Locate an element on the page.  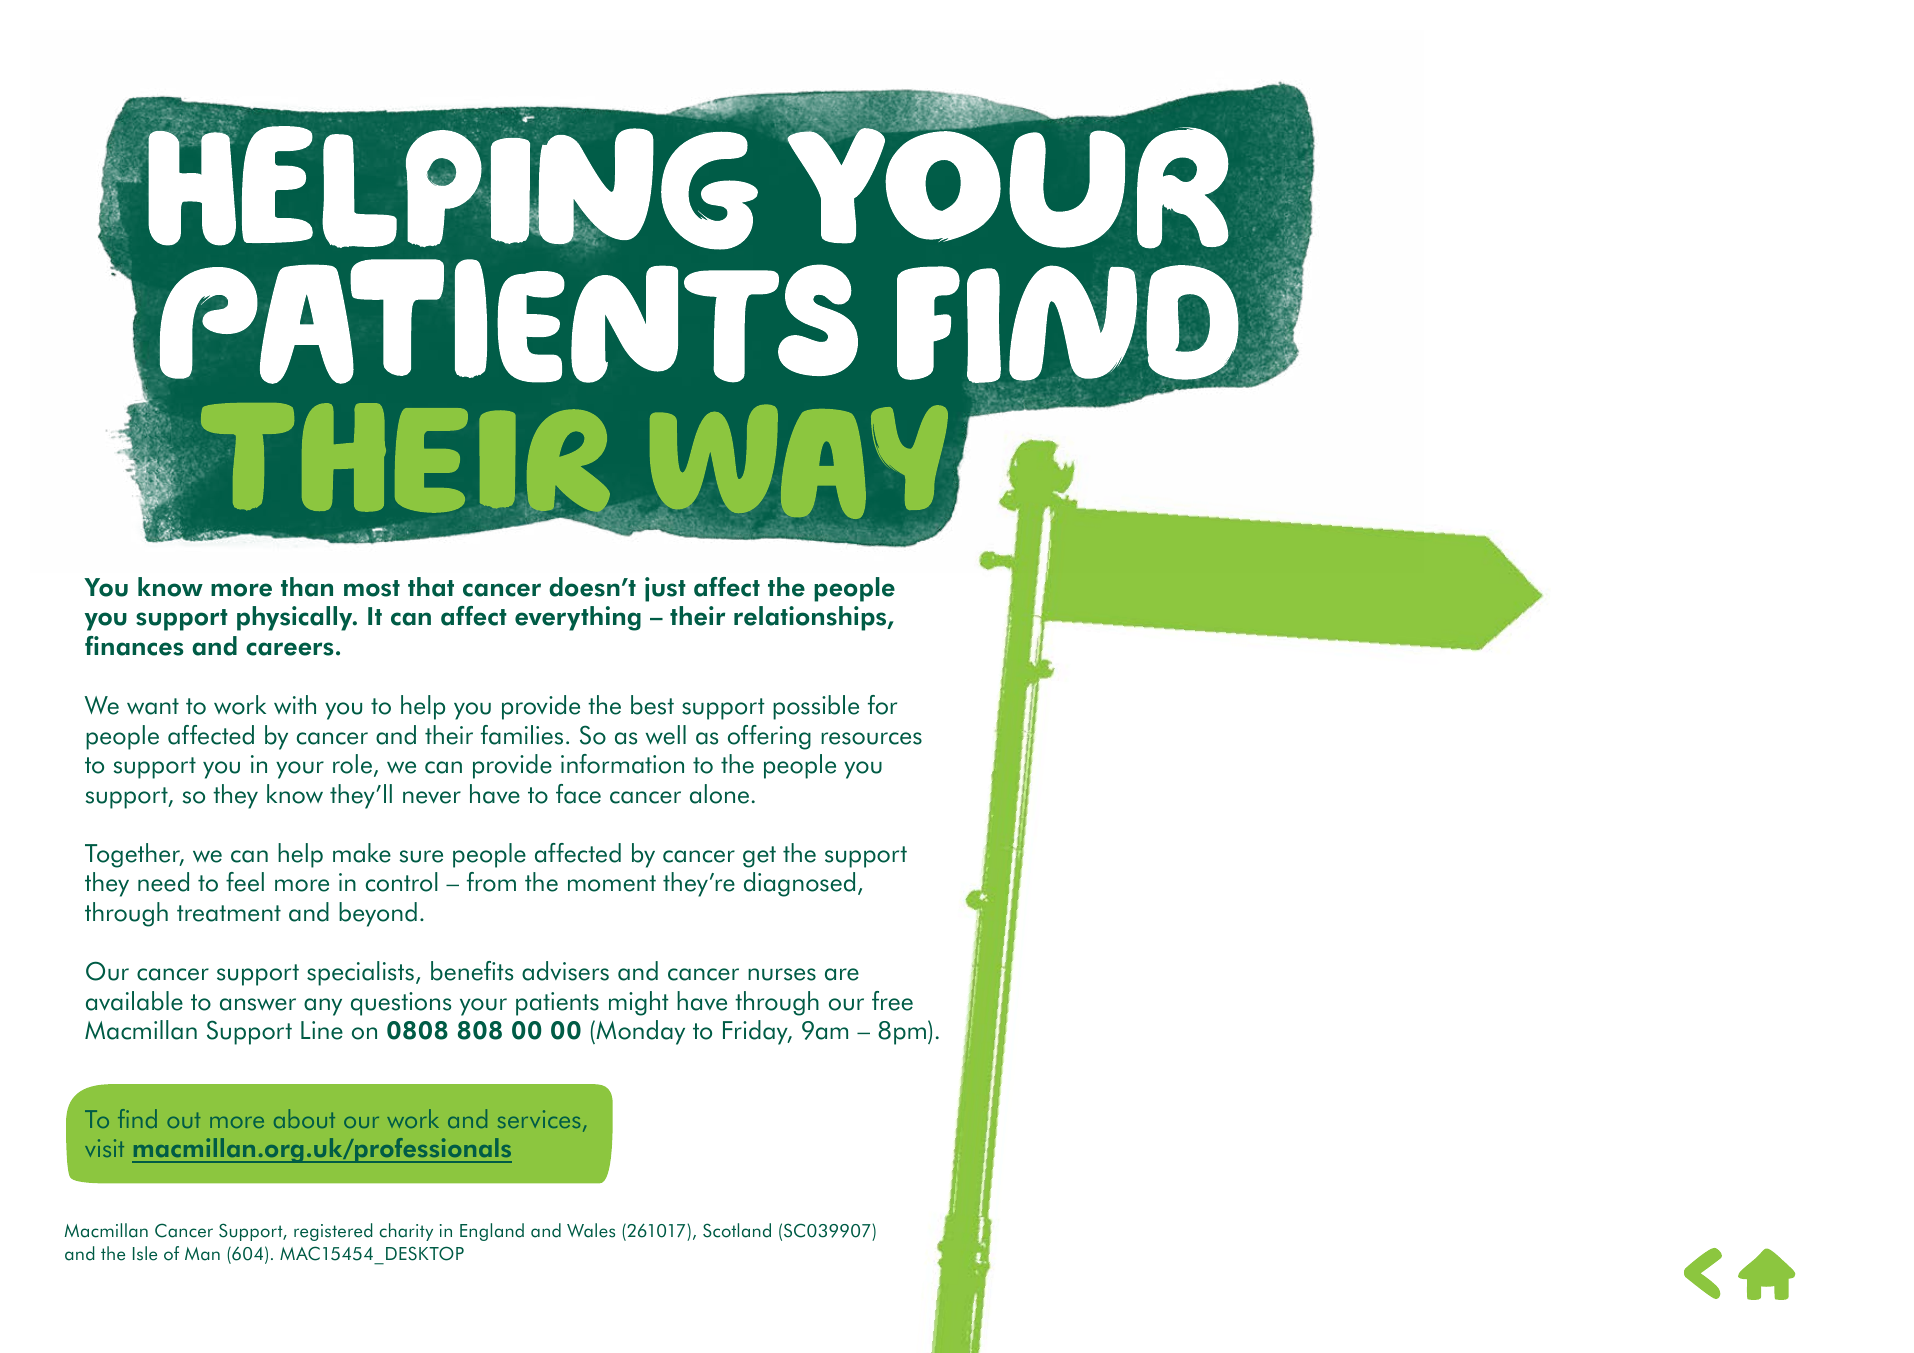
that is located at coordinates (431, 587).
